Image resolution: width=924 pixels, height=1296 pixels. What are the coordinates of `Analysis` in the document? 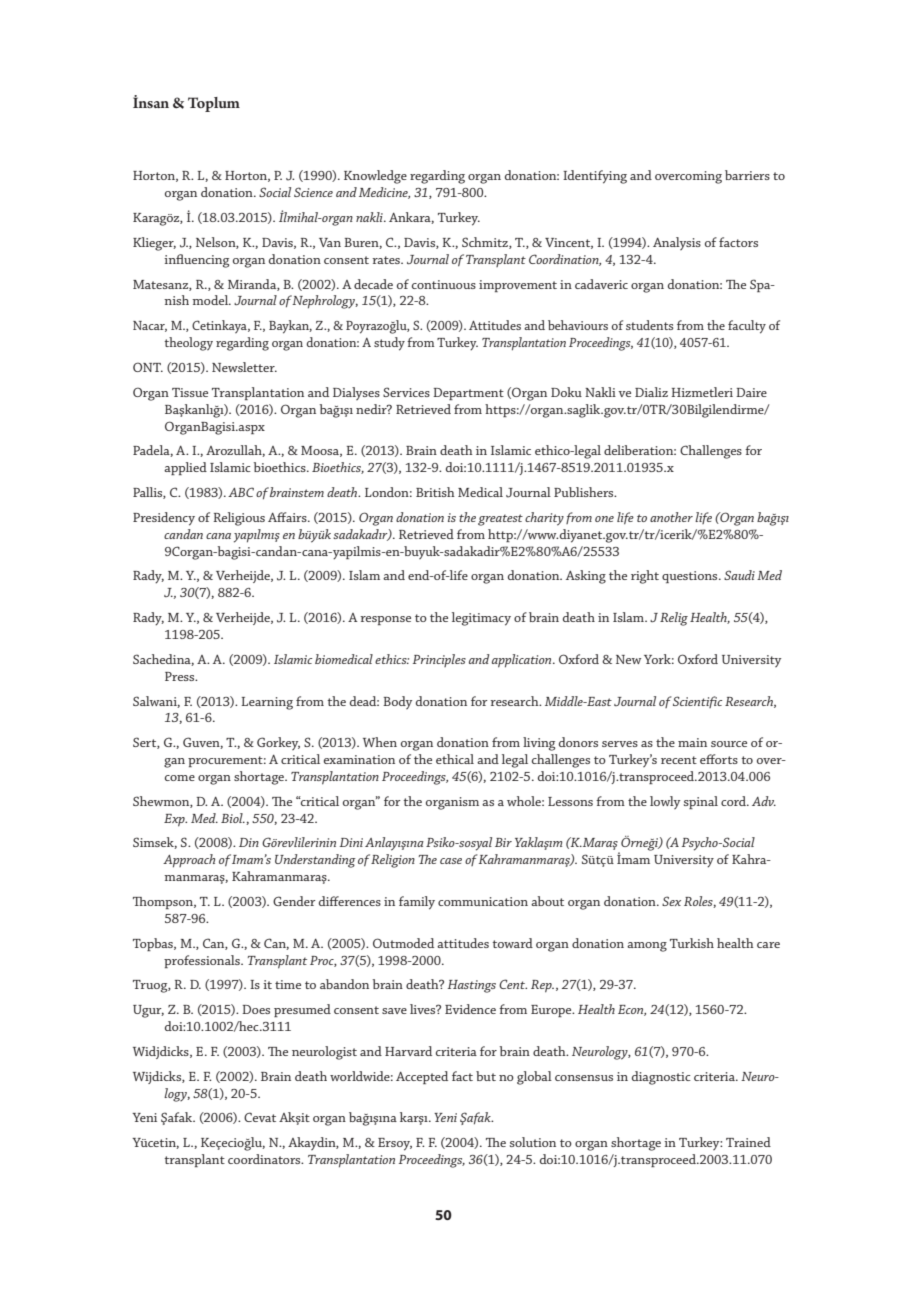 It's located at (677, 243).
